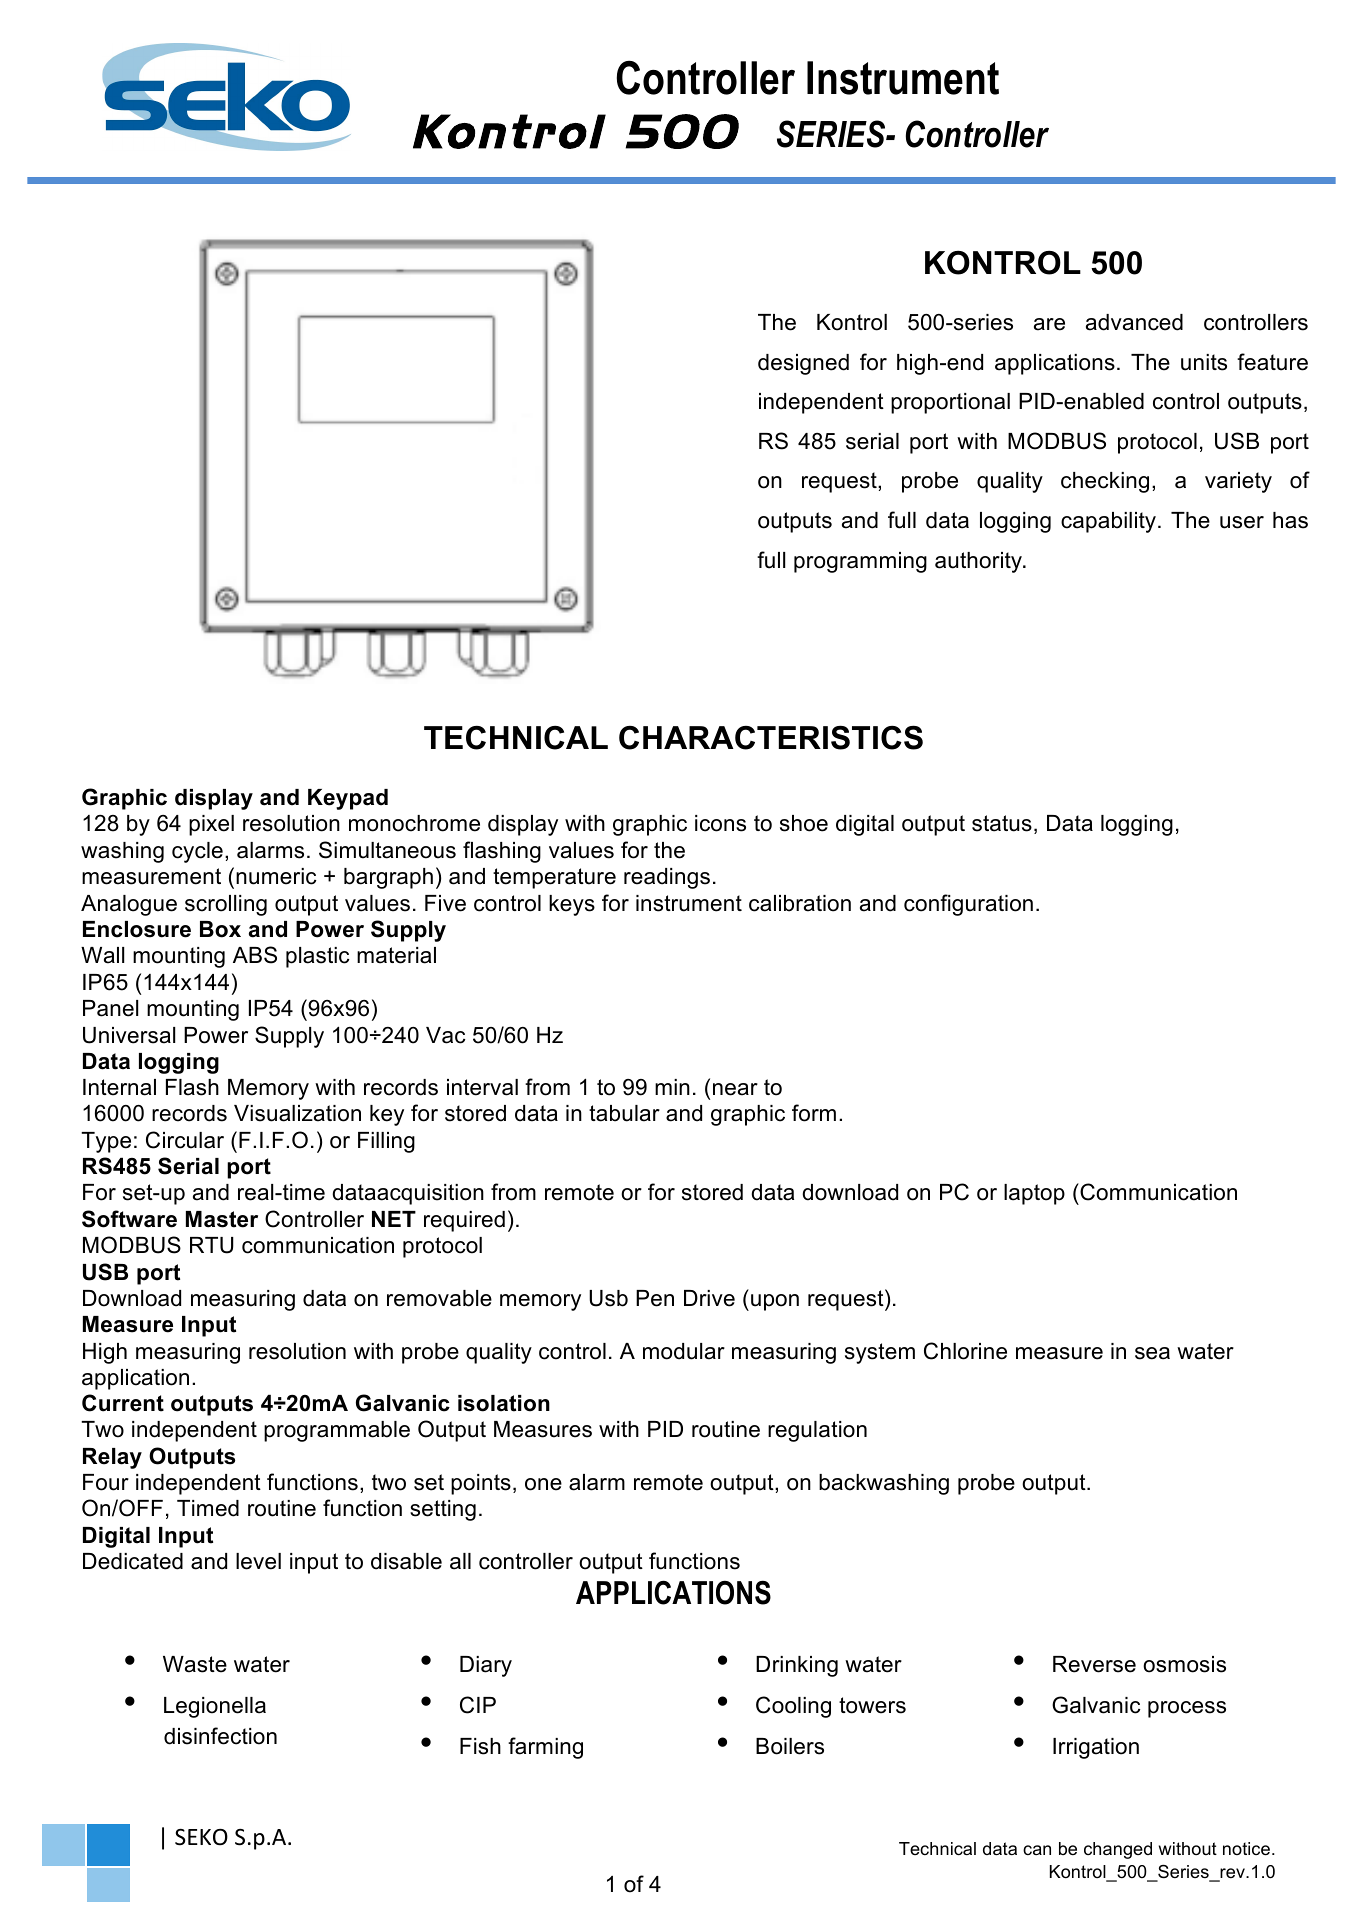  I want to click on near, so click(735, 1089).
